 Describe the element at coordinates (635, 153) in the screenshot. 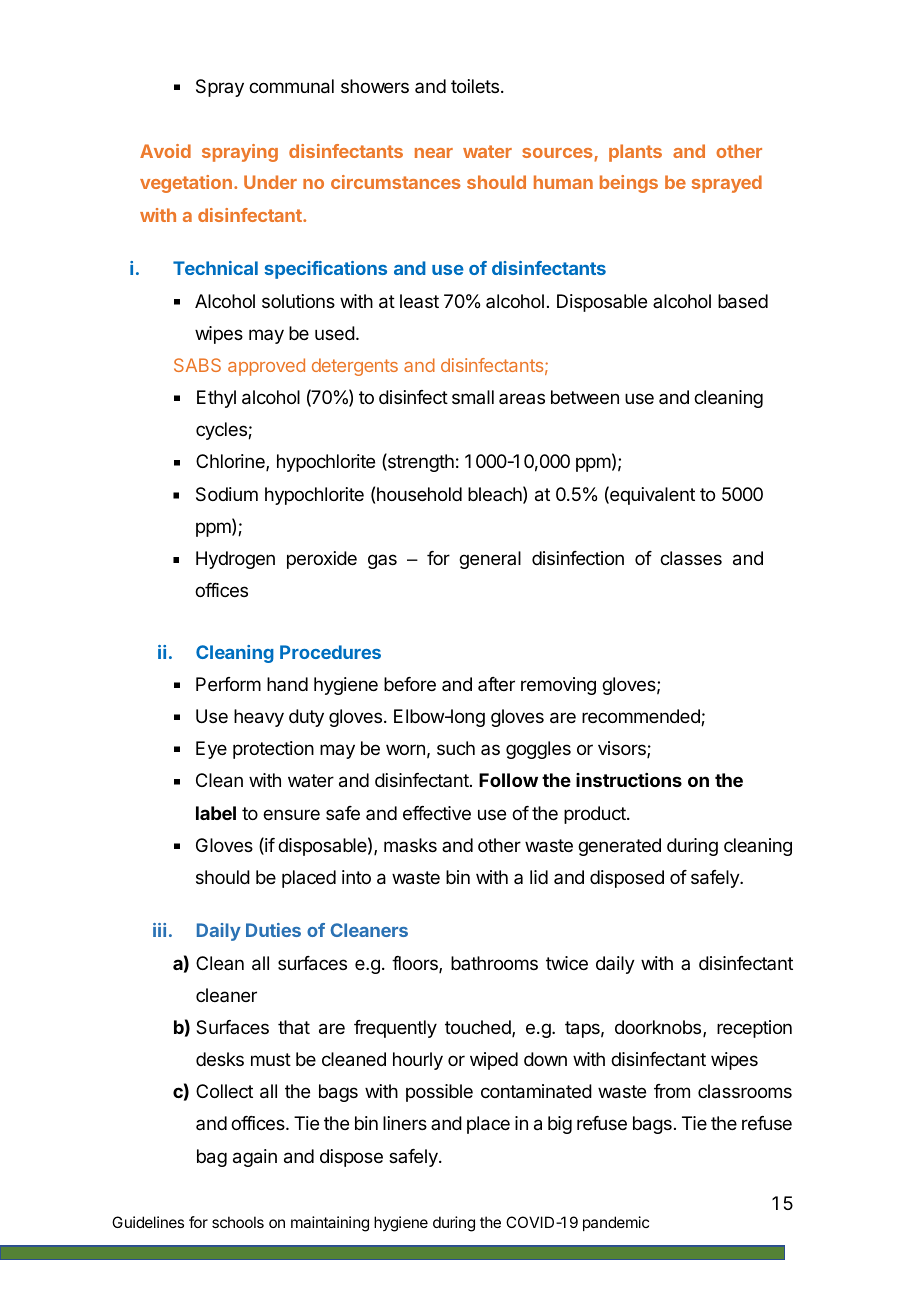

I see `plants` at that location.
